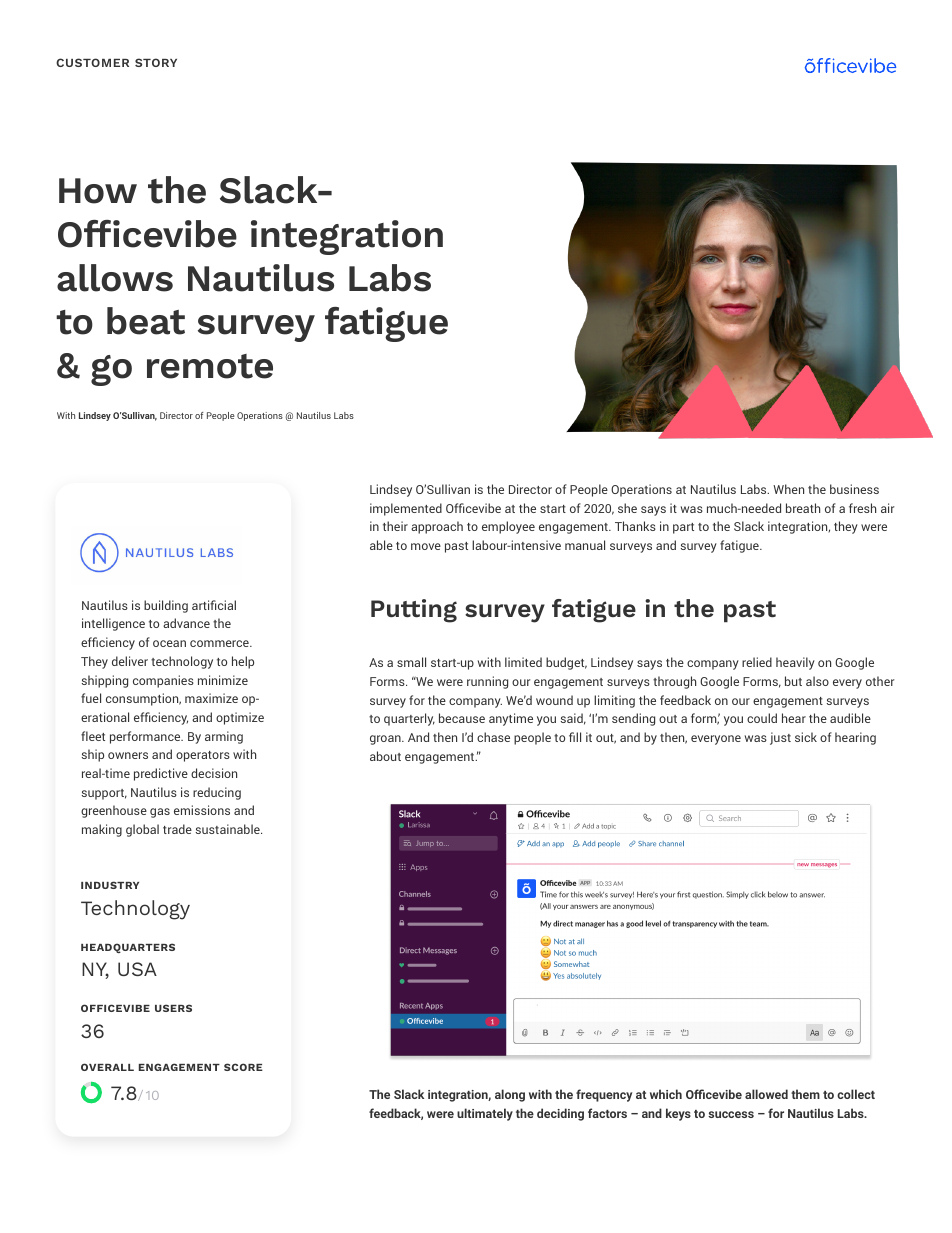 Image resolution: width=952 pixels, height=1233 pixels. Describe the element at coordinates (166, 606) in the screenshot. I see `building` at that location.
